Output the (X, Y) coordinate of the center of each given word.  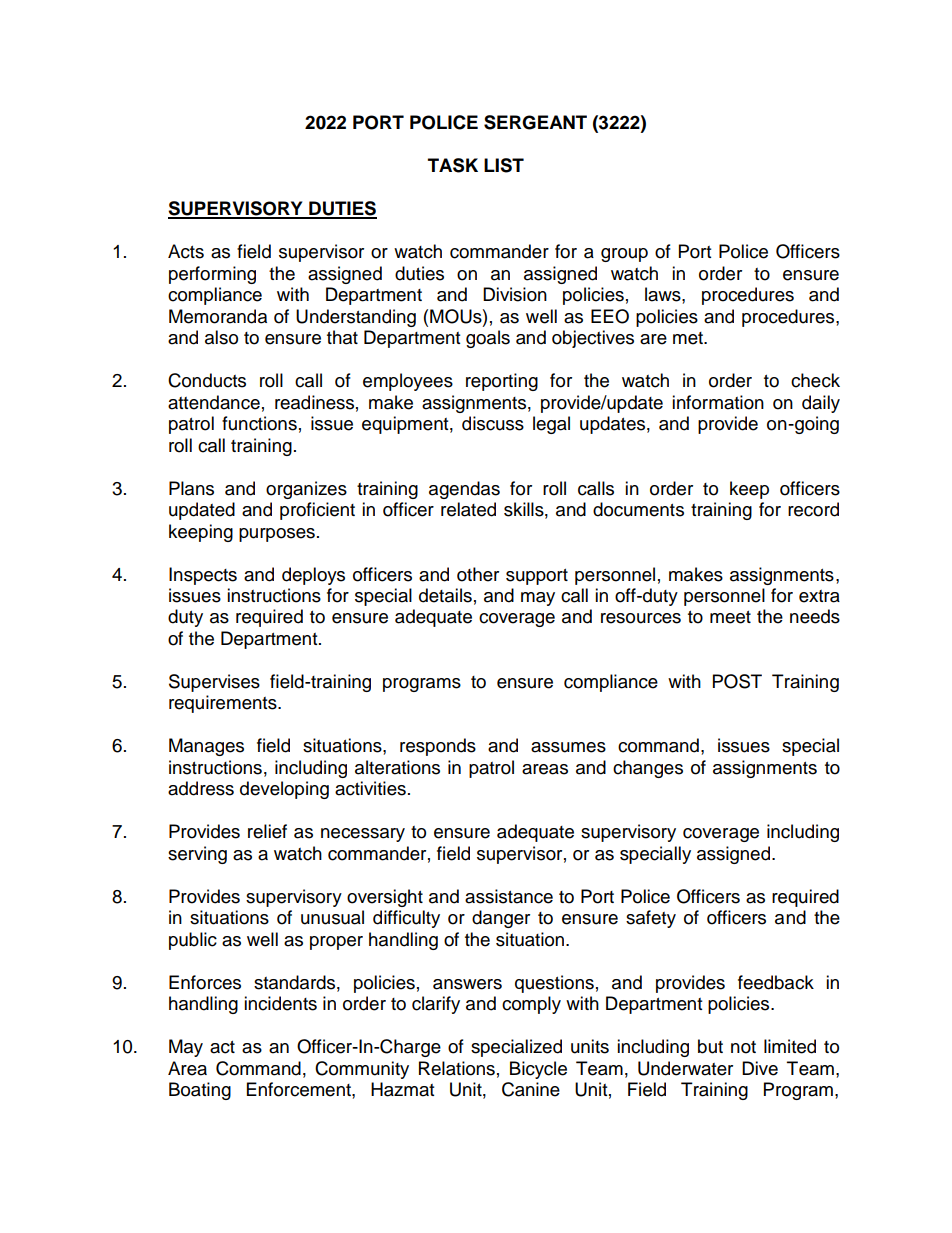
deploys (313, 576)
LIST (504, 165)
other (478, 574)
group (624, 255)
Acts (186, 251)
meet (730, 617)
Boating (200, 1091)
